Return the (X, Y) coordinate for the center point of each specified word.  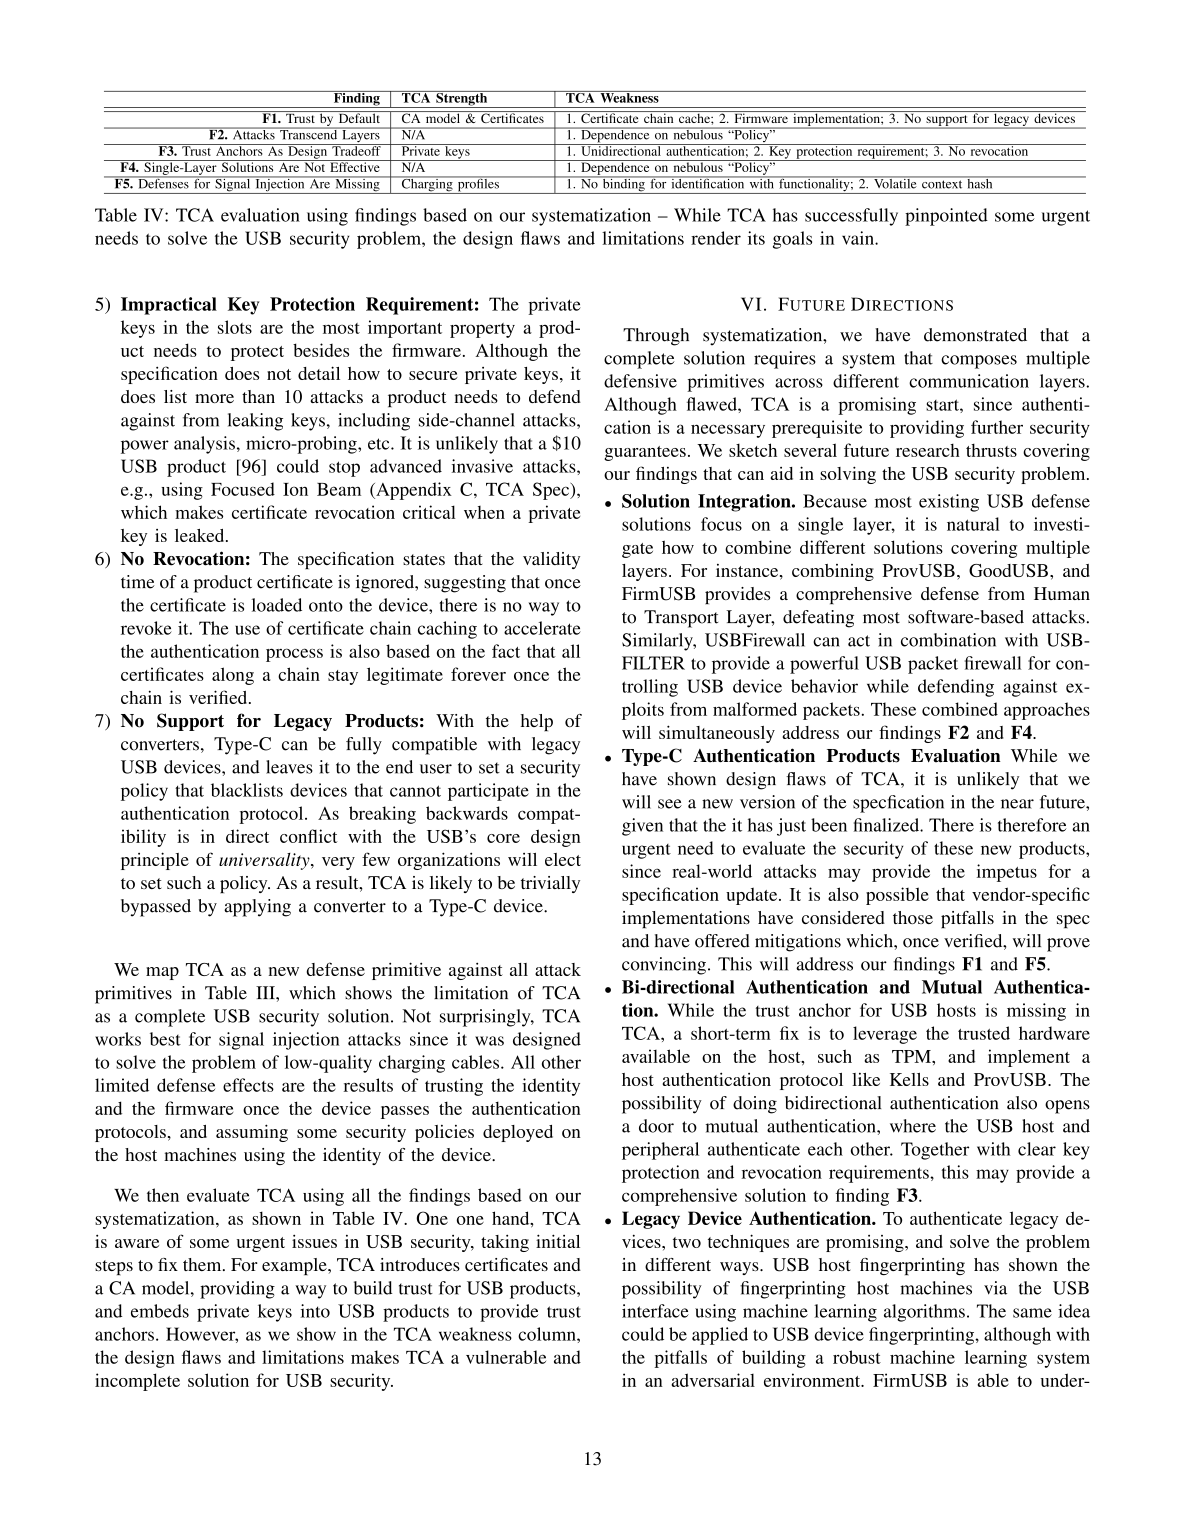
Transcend (309, 133)
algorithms (924, 1313)
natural (973, 524)
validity (551, 560)
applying (257, 908)
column (548, 1334)
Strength (462, 99)
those (913, 917)
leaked (201, 535)
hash (980, 182)
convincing (664, 966)
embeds (160, 1311)
